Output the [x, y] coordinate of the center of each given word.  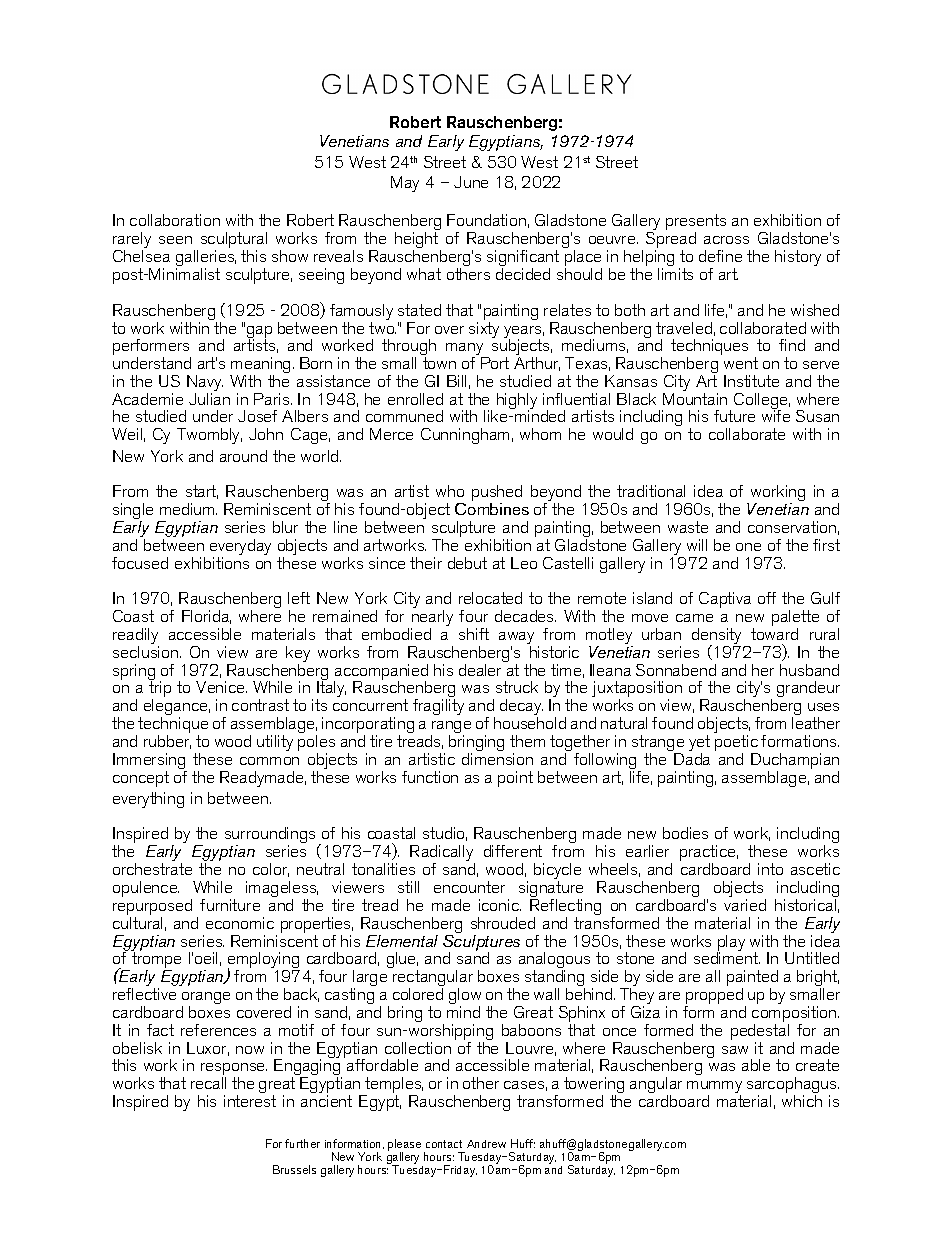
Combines [492, 509]
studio [445, 834]
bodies [685, 833]
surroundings [270, 837]
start [202, 492]
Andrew [486, 1144]
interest [250, 1101]
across [726, 240]
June [471, 182]
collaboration [175, 220]
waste [688, 527]
